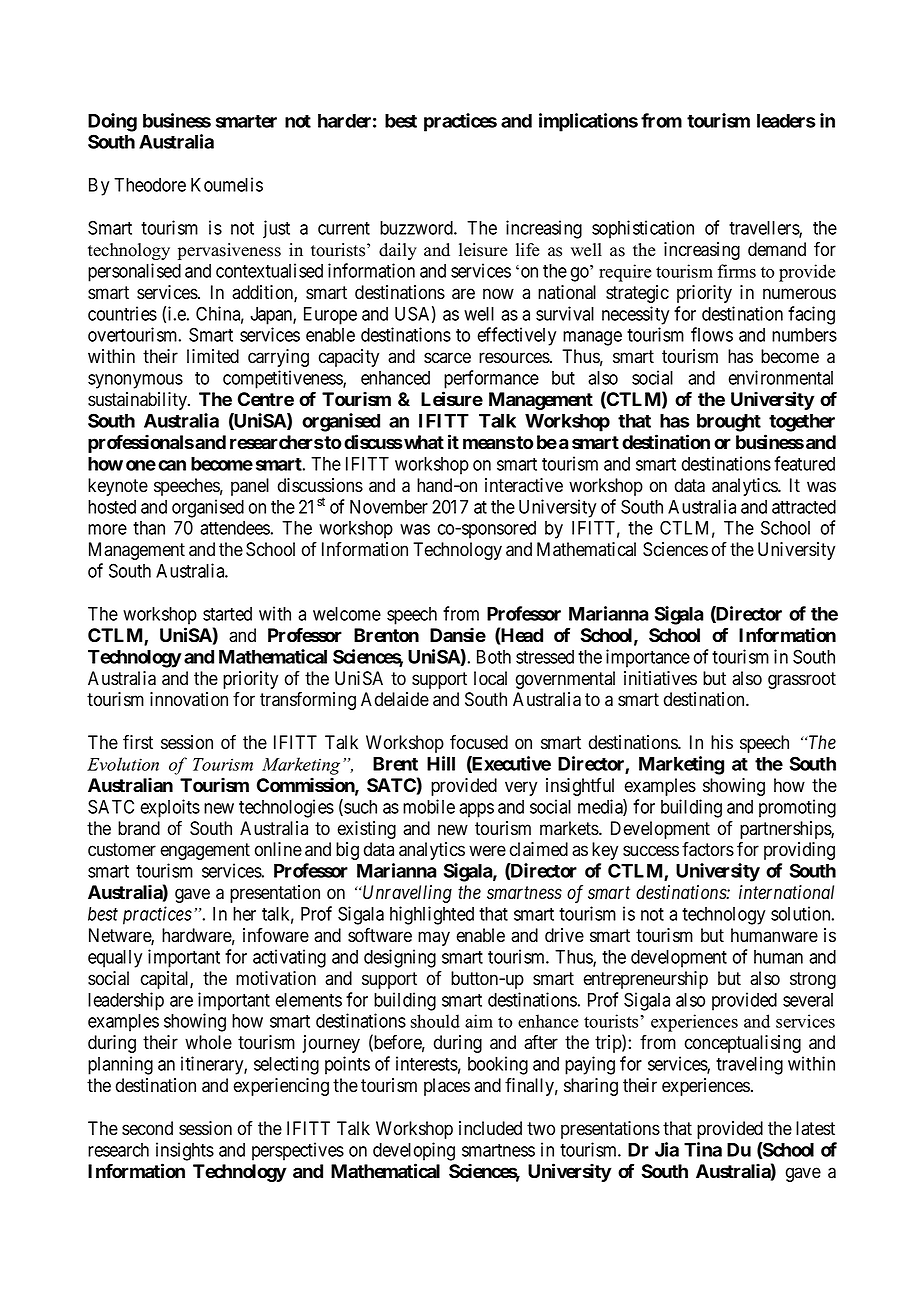 The width and height of the screenshot is (924, 1308). Describe the element at coordinates (490, 1128) in the screenshot. I see `included` at that location.
